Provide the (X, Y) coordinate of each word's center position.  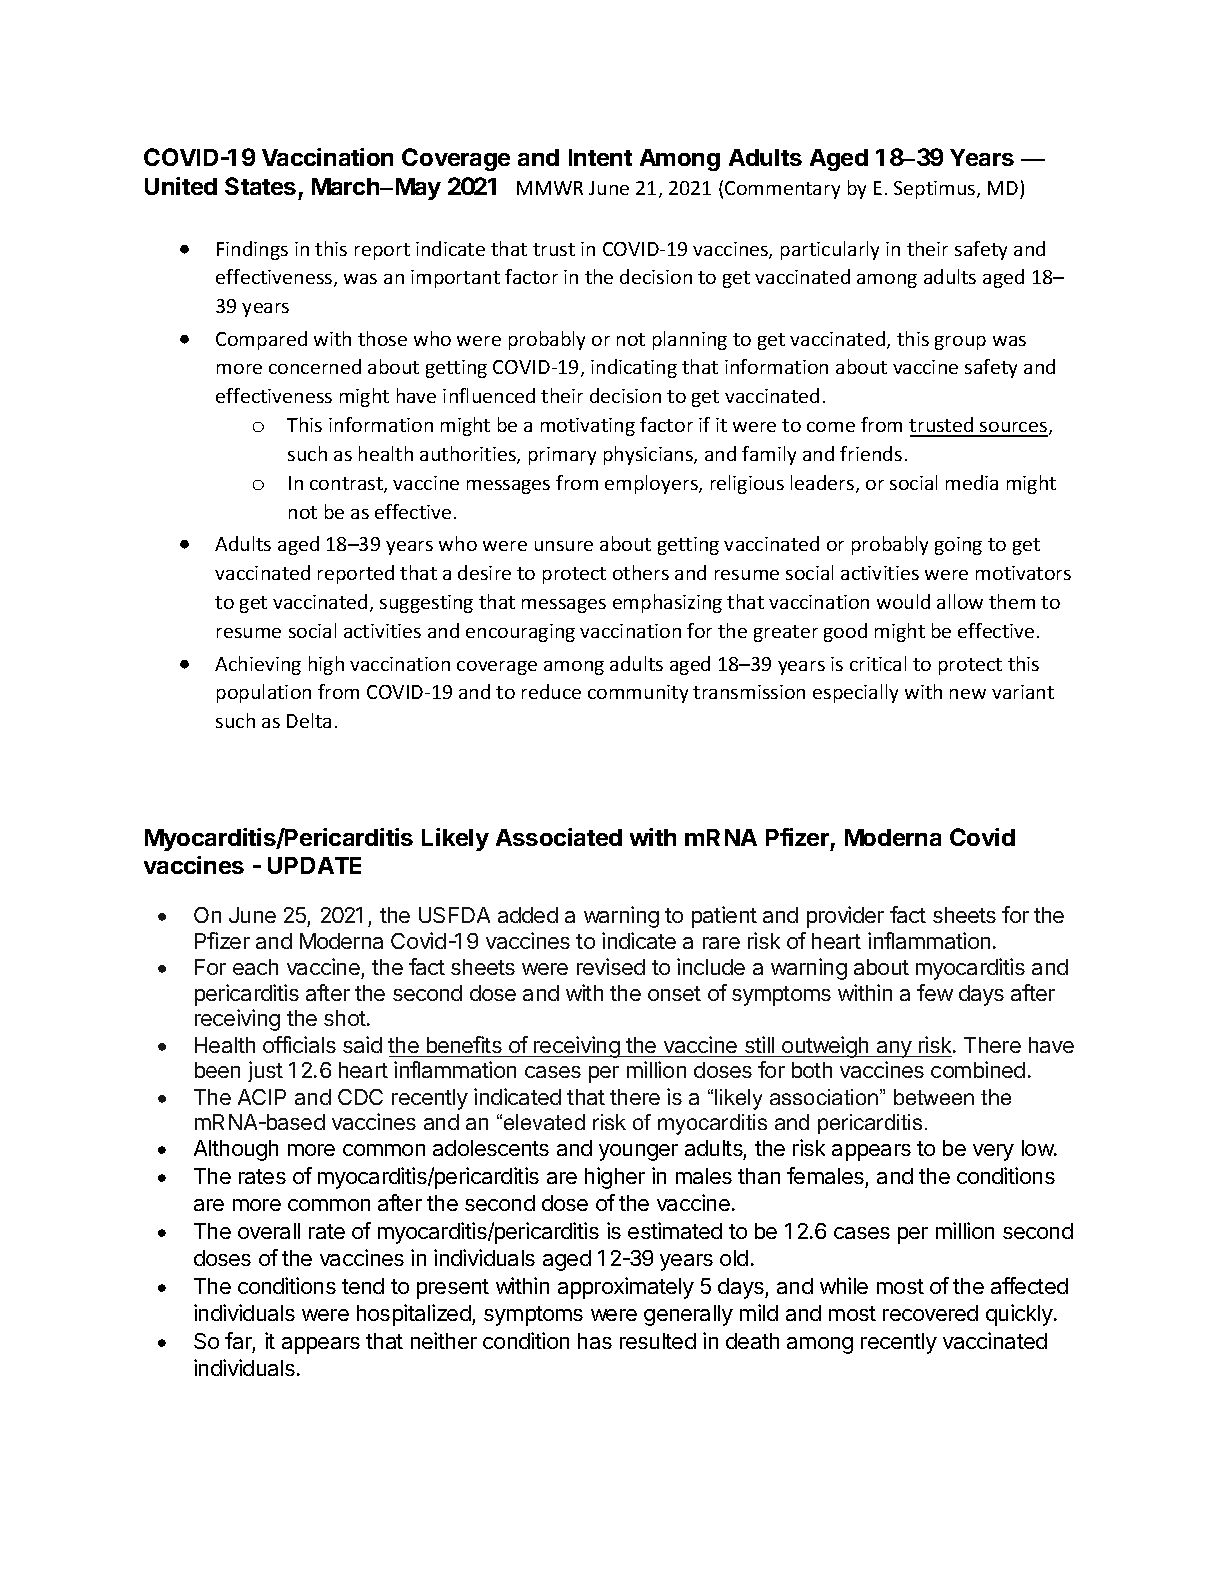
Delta (309, 720)
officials (299, 1044)
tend (363, 1286)
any (894, 1049)
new (968, 694)
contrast (347, 485)
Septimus (936, 190)
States (260, 186)
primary (562, 456)
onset (674, 993)
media (972, 482)
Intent (600, 157)
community (638, 694)
